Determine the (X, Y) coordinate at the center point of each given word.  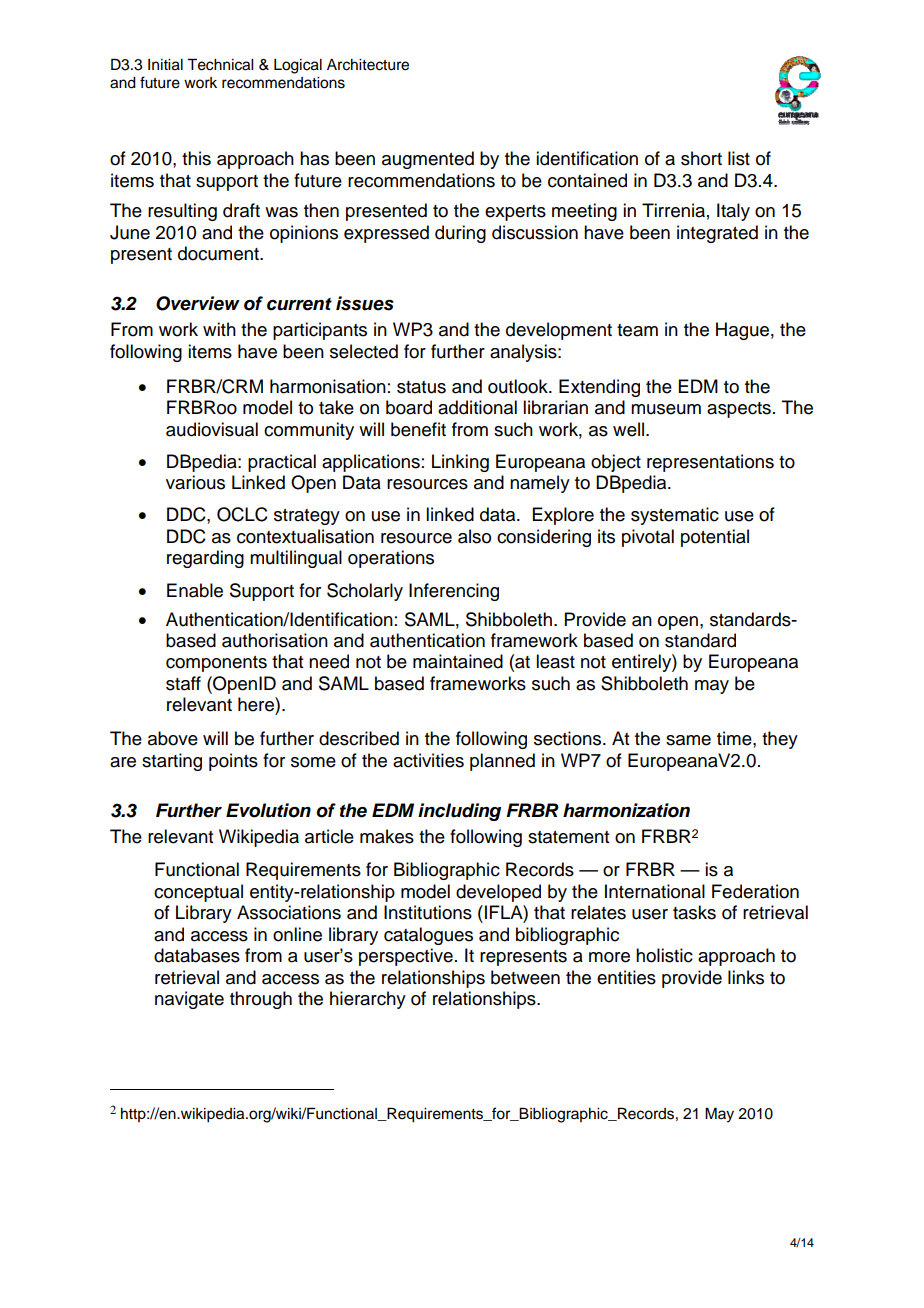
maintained (458, 661)
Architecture (368, 65)
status (421, 387)
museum (666, 409)
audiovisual (212, 429)
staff (183, 683)
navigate (189, 1000)
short (701, 158)
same (688, 740)
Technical (220, 64)
